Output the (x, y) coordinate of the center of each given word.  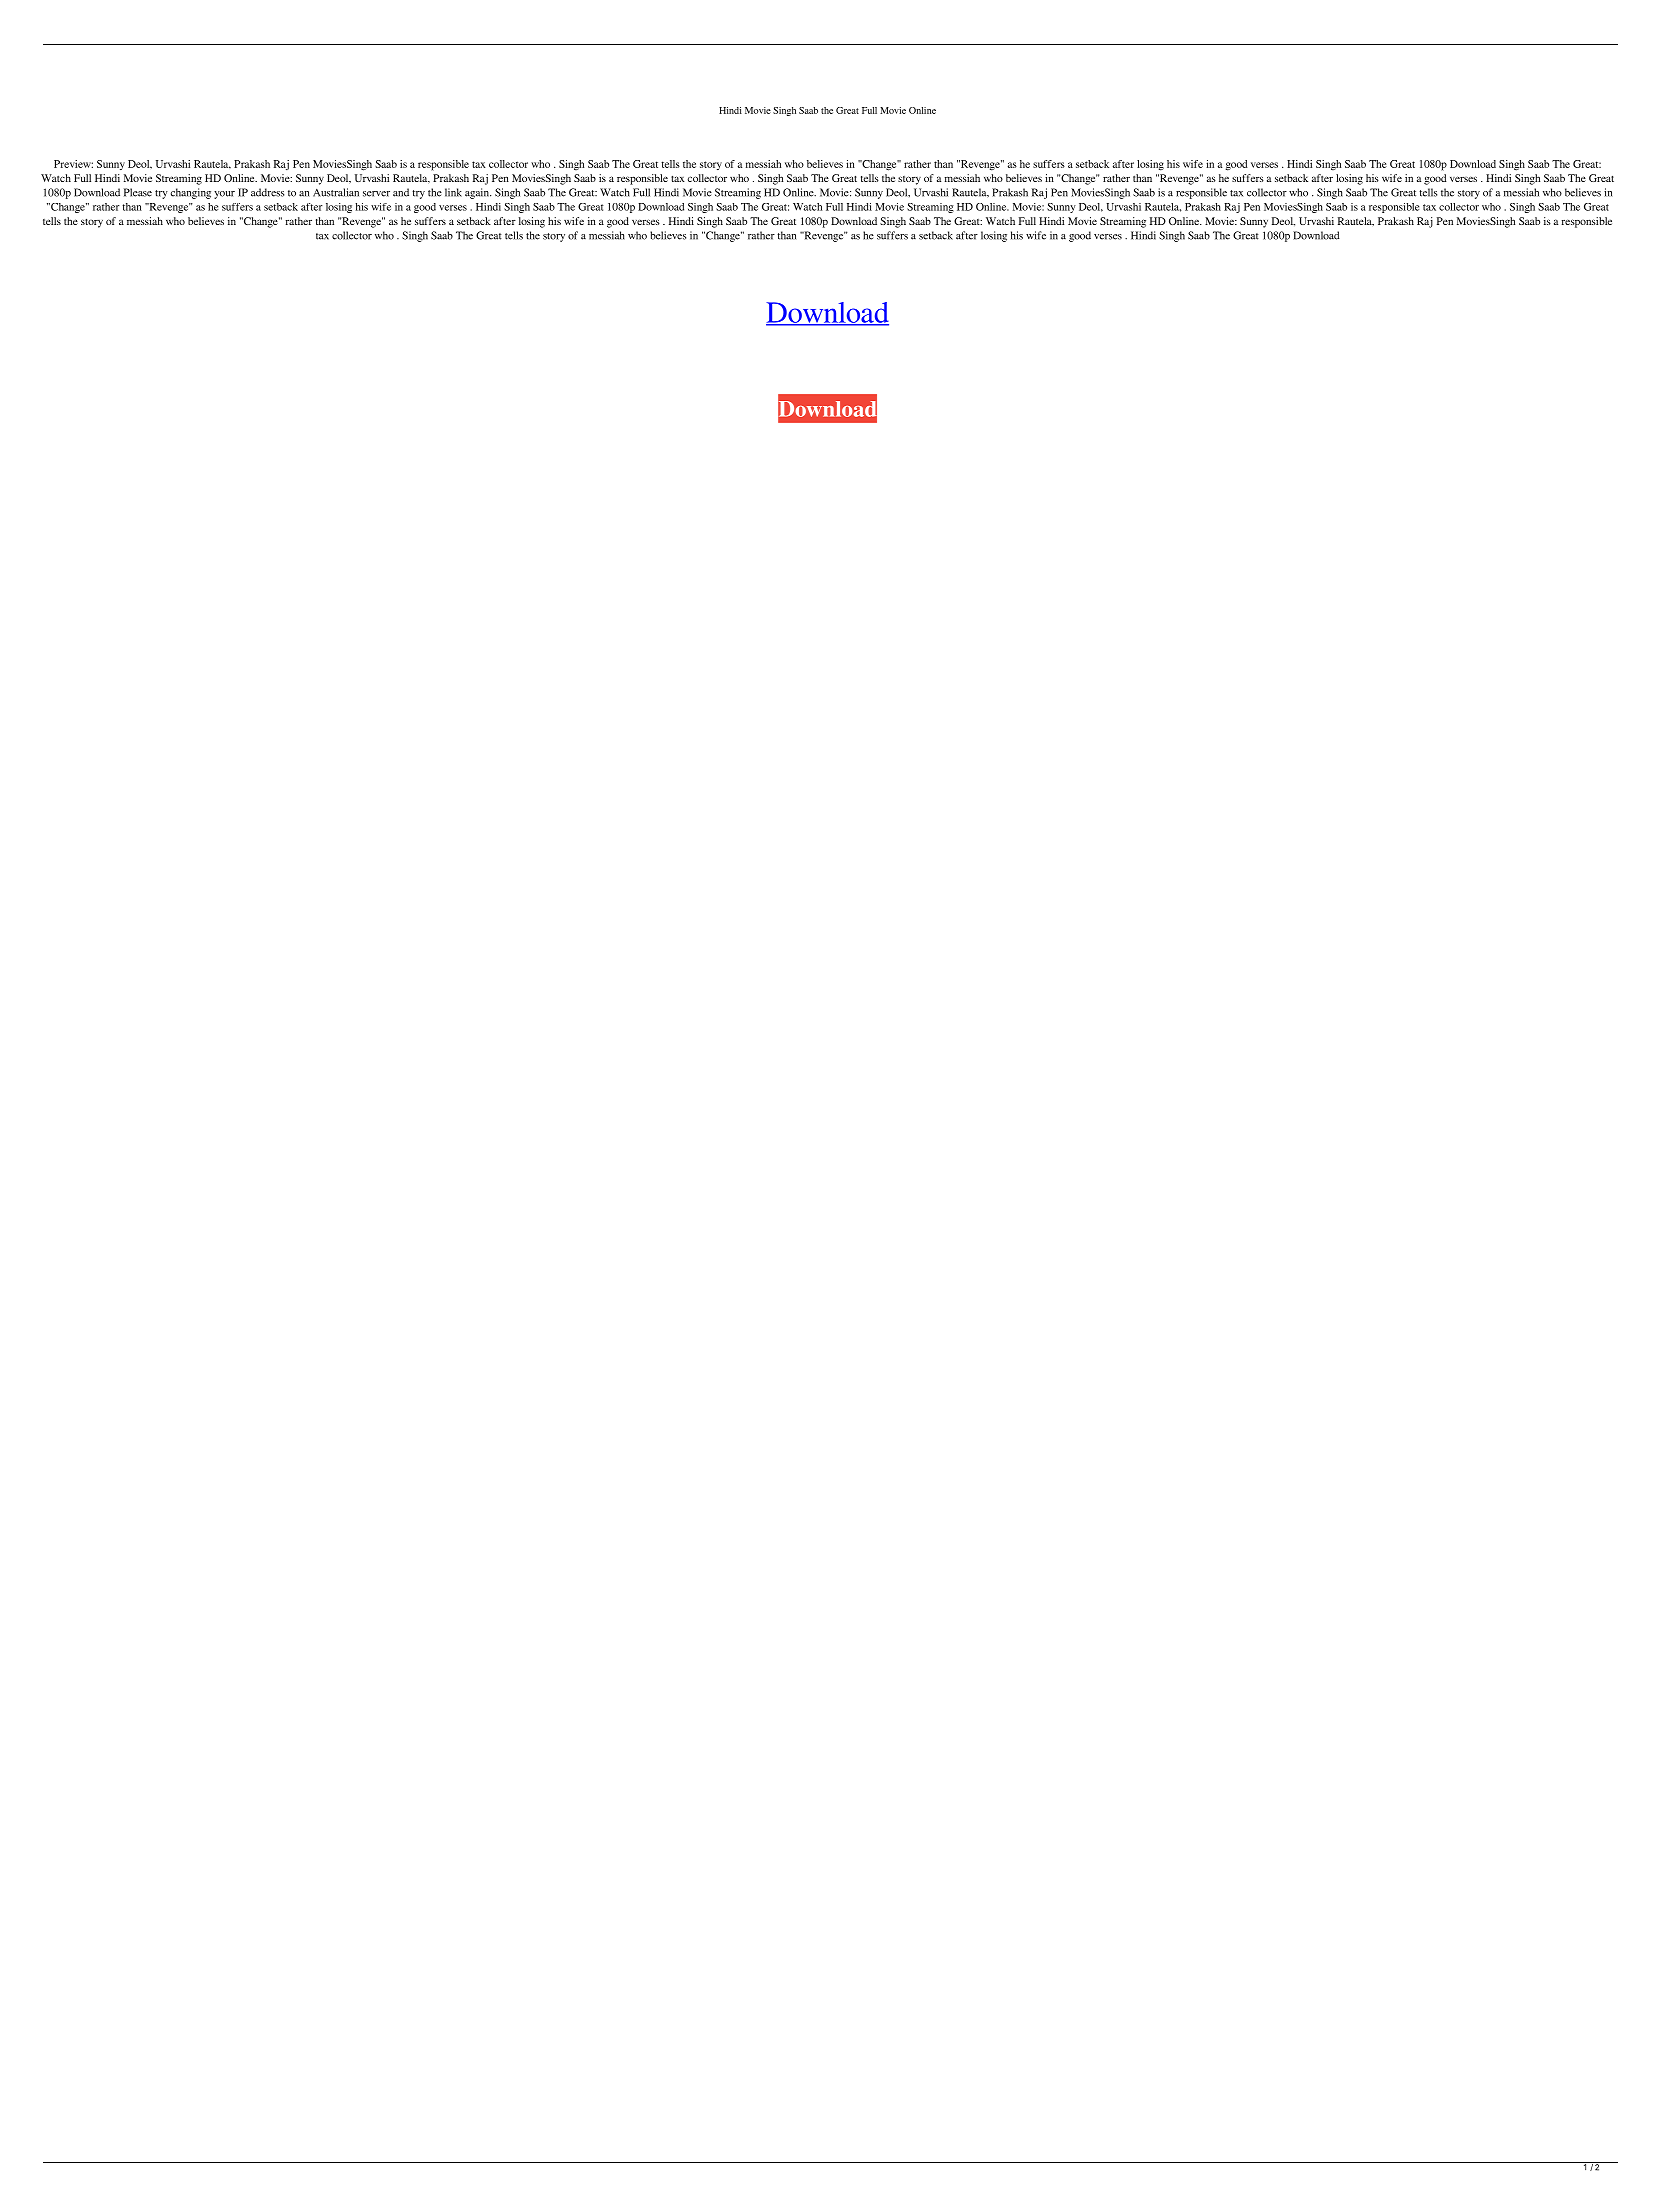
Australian (336, 192)
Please (138, 192)
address (267, 192)
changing (191, 193)
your (224, 195)
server (376, 194)
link (453, 192)
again (478, 193)
